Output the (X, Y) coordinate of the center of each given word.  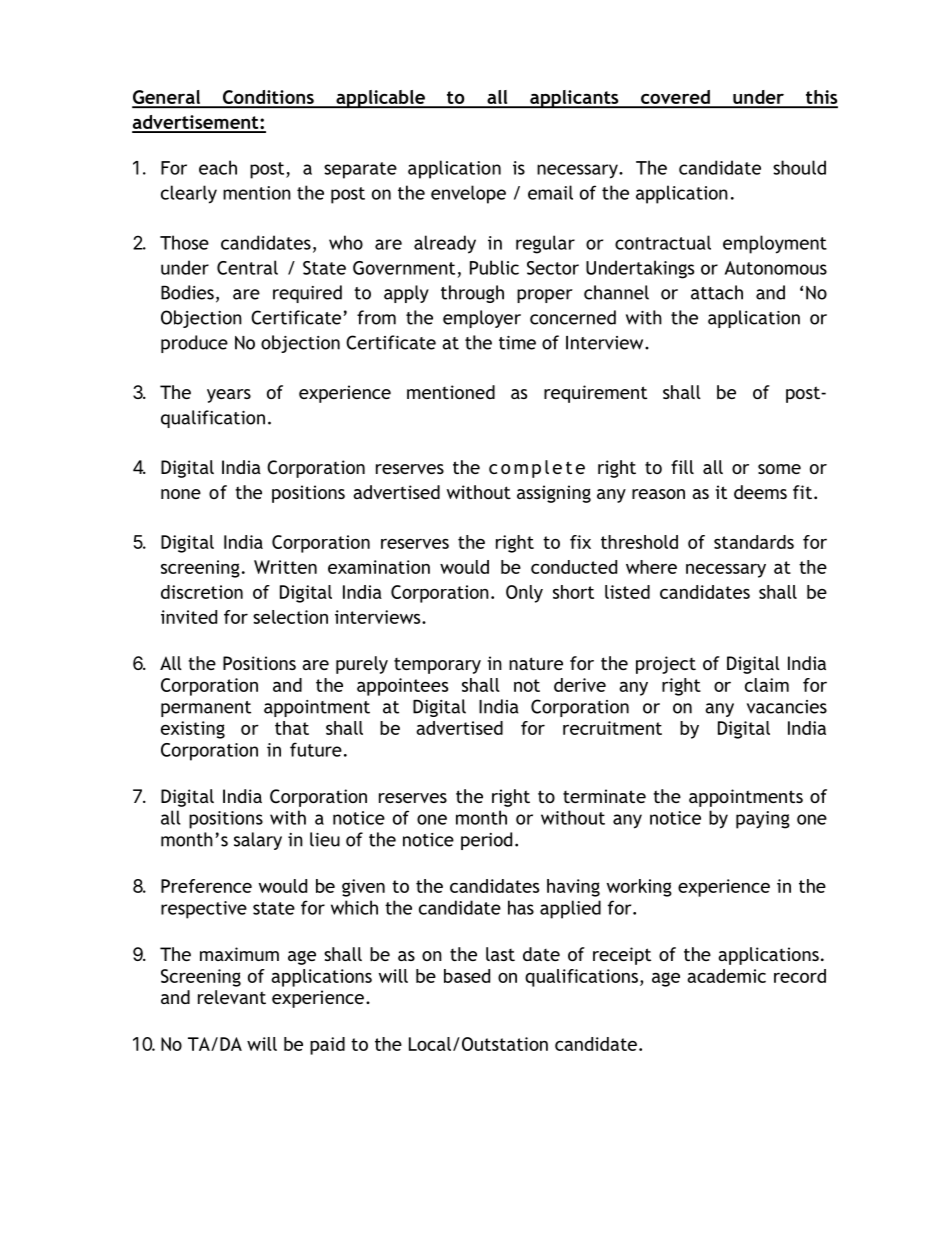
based (467, 976)
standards (754, 542)
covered (675, 98)
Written (285, 567)
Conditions (268, 98)
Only (524, 594)
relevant (232, 997)
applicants (574, 99)
